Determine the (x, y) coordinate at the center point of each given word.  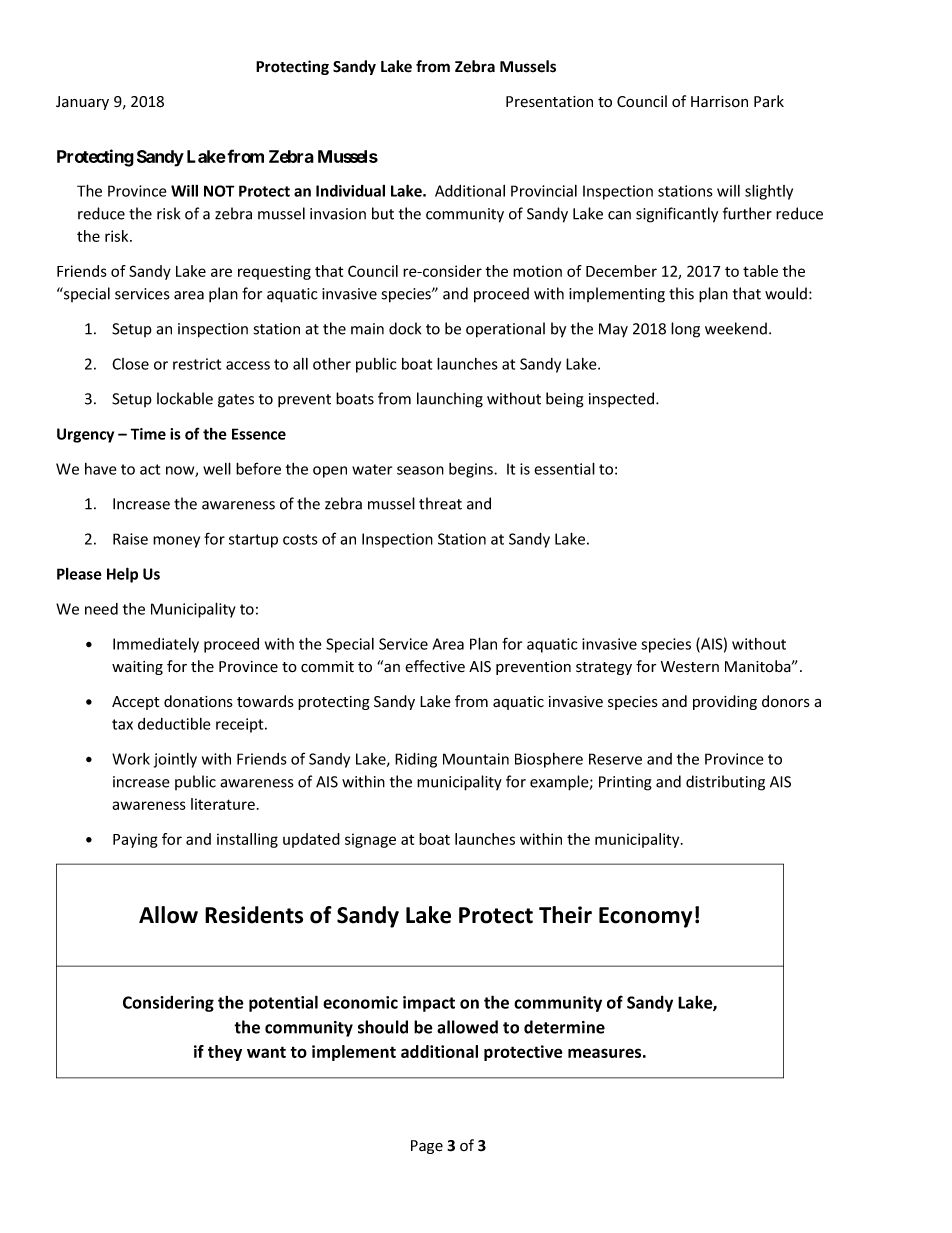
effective (435, 666)
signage (370, 840)
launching (450, 400)
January (82, 103)
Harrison (719, 102)
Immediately (156, 645)
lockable (185, 398)
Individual (350, 190)
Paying (135, 840)
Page (427, 1147)
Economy (645, 917)
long (685, 330)
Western (690, 666)
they (225, 1053)
